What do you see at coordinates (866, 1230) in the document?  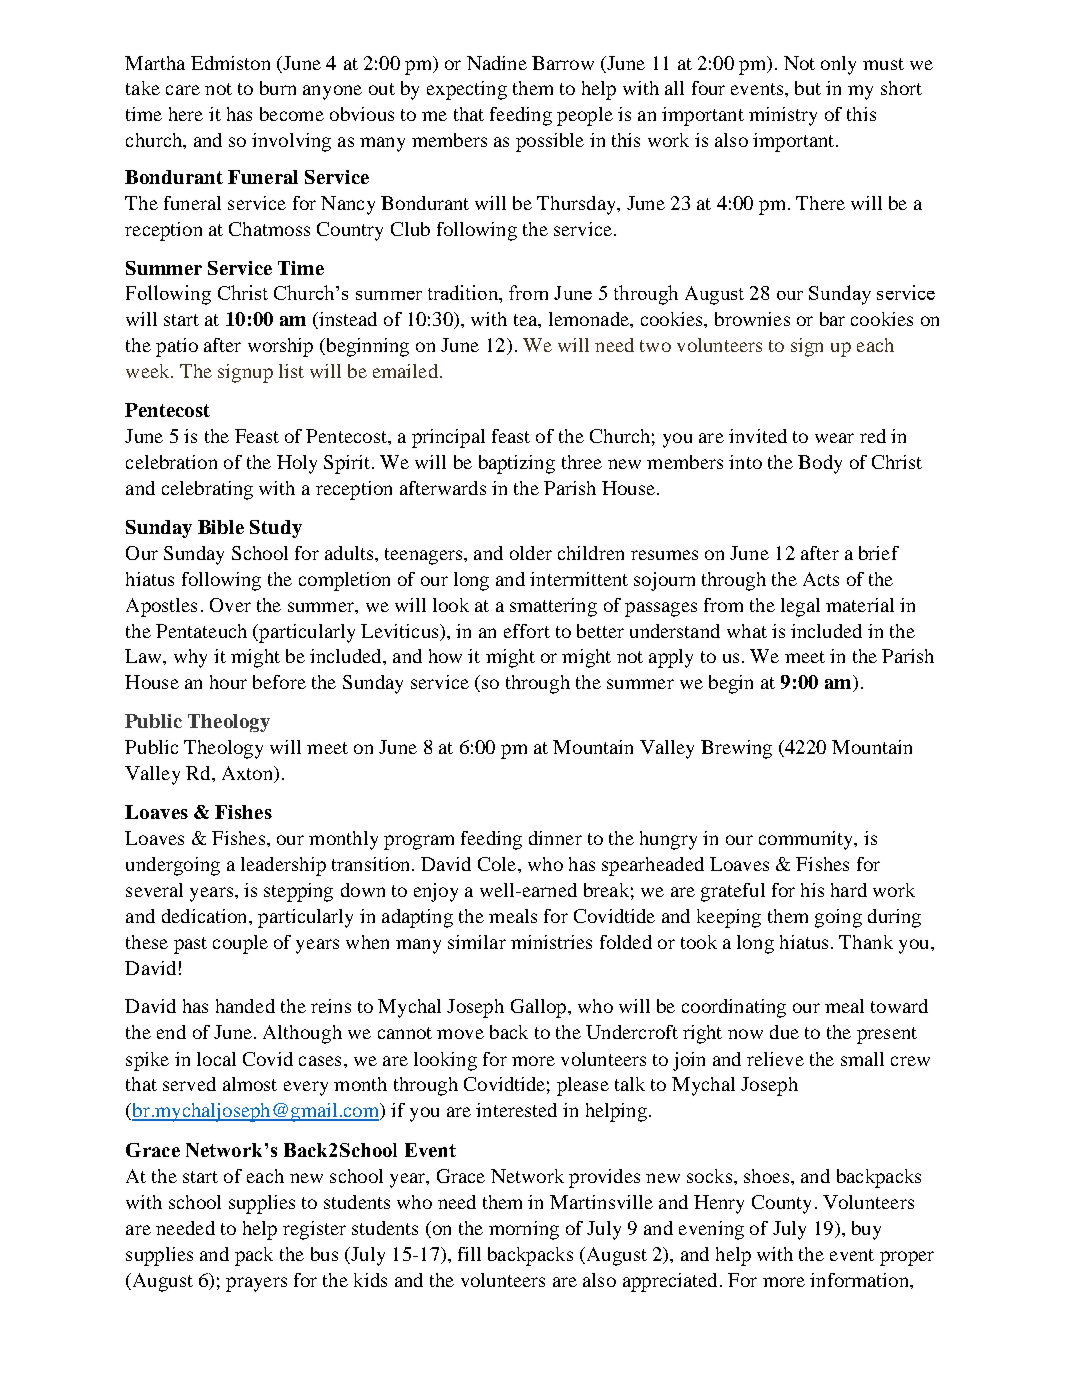 I see `buy` at bounding box center [866, 1230].
